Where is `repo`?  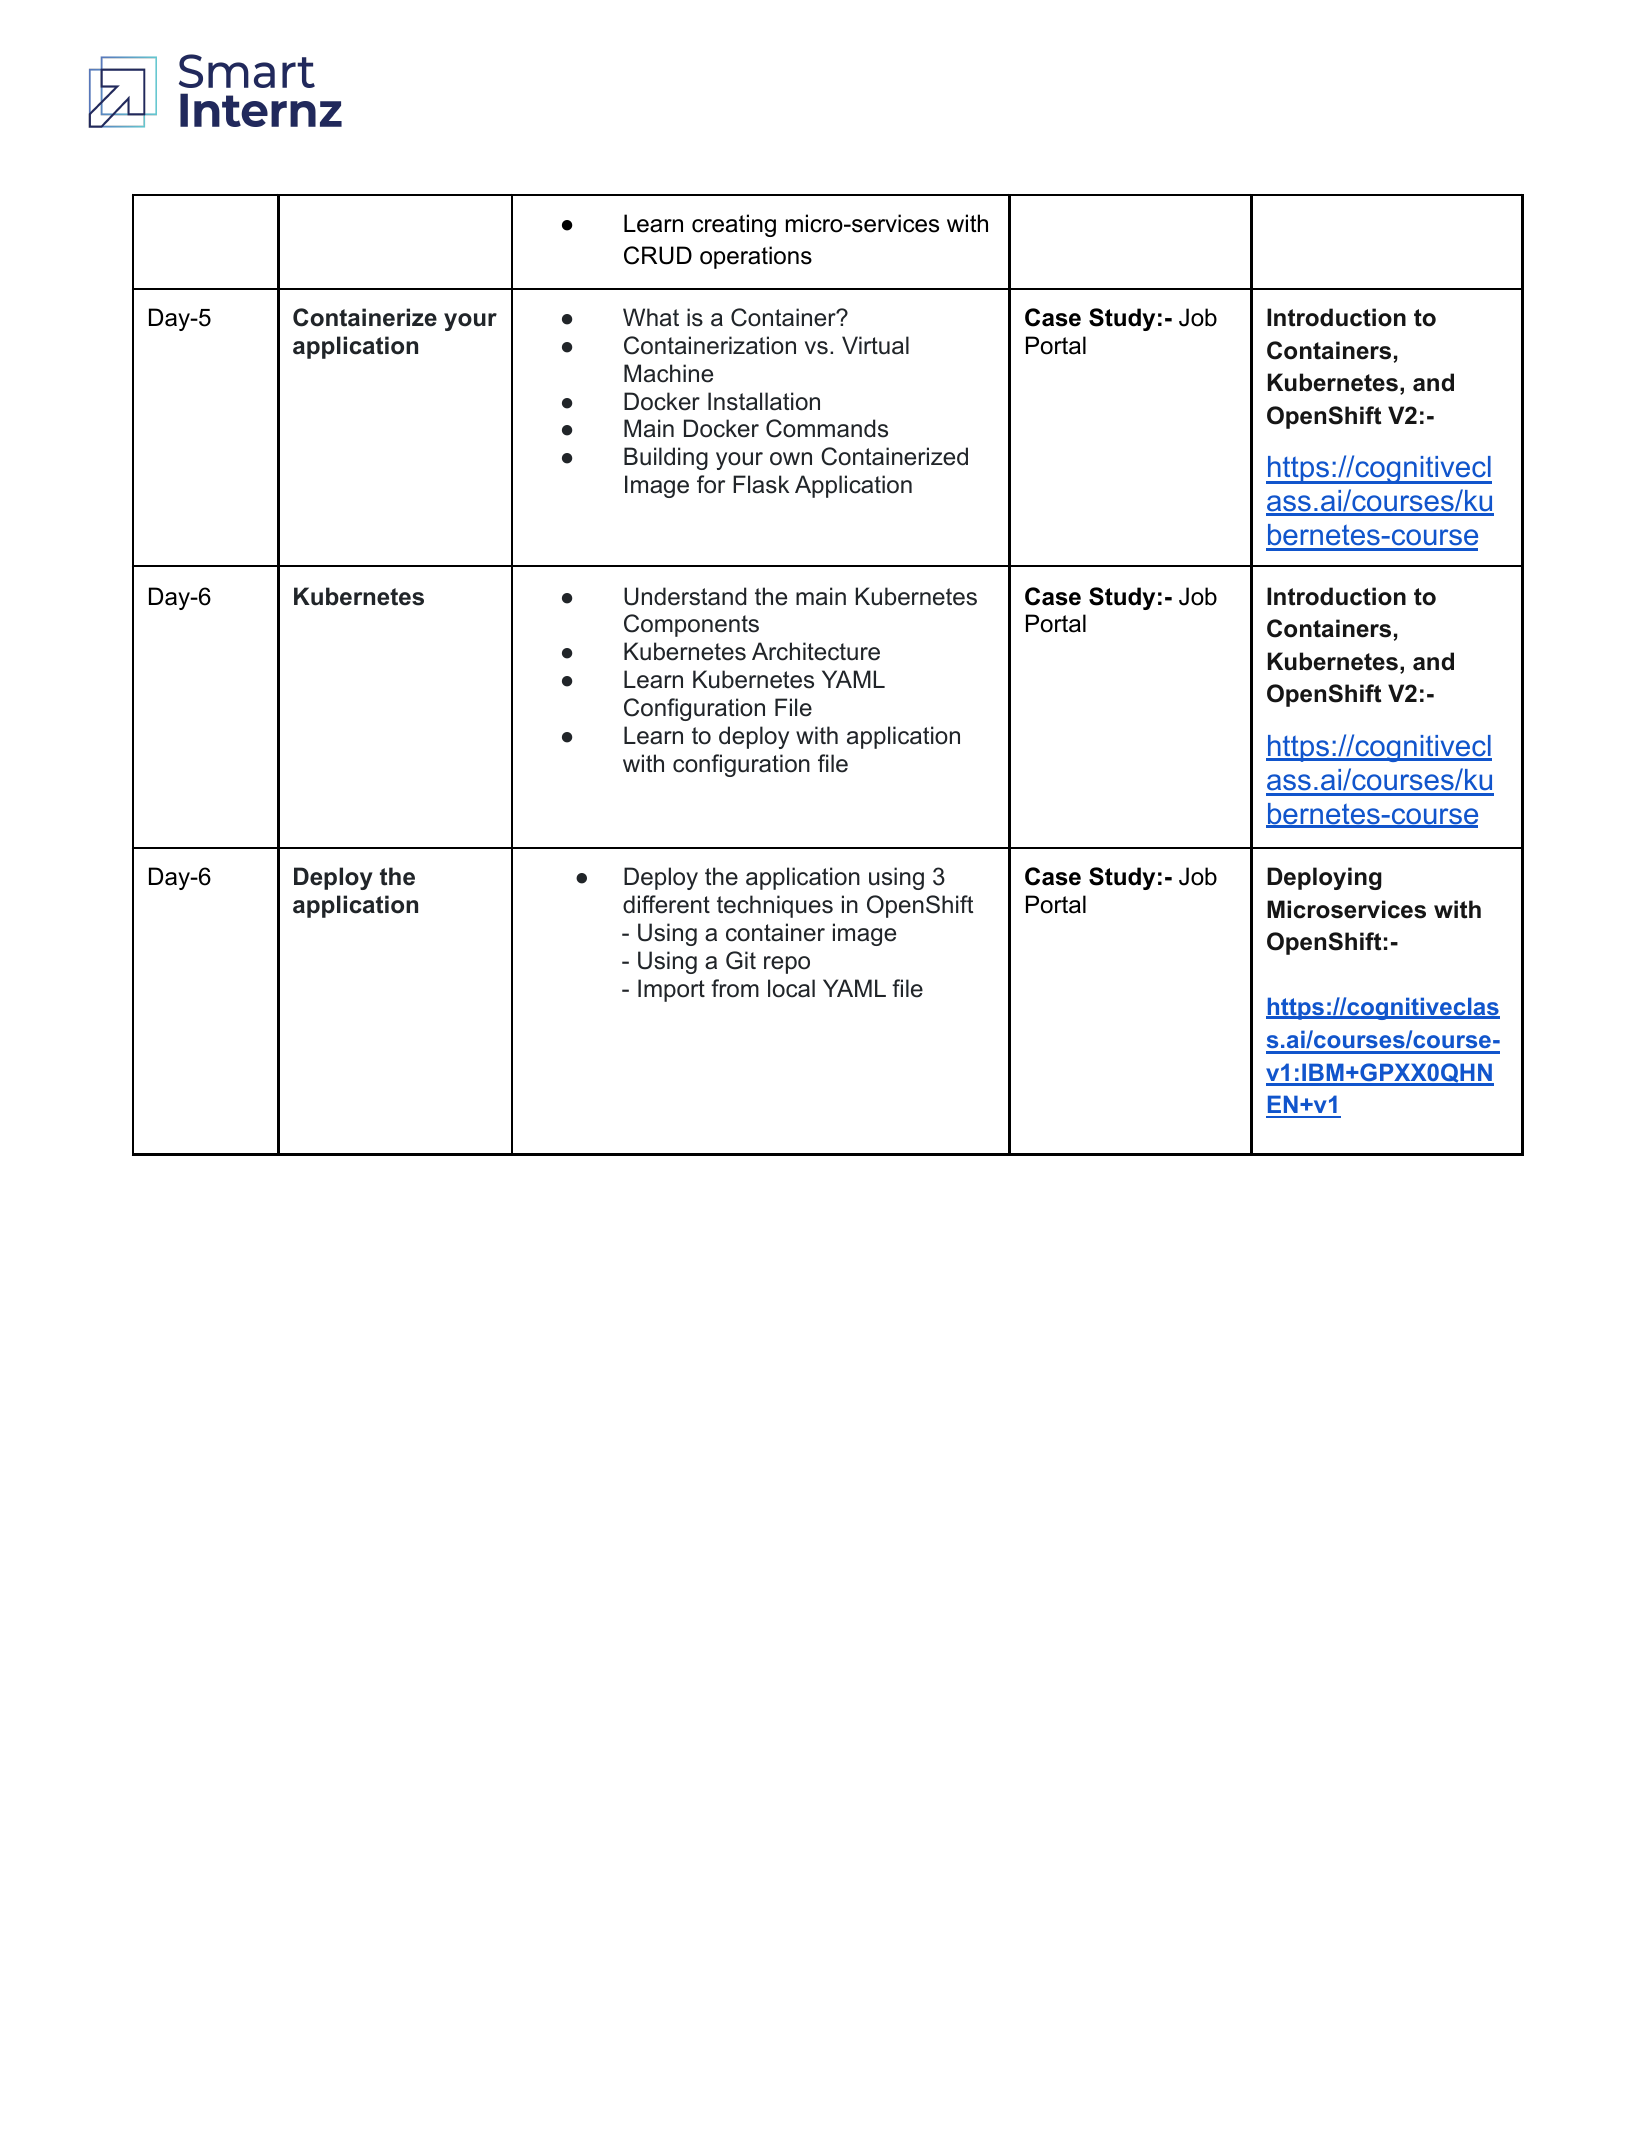
repo is located at coordinates (787, 965).
